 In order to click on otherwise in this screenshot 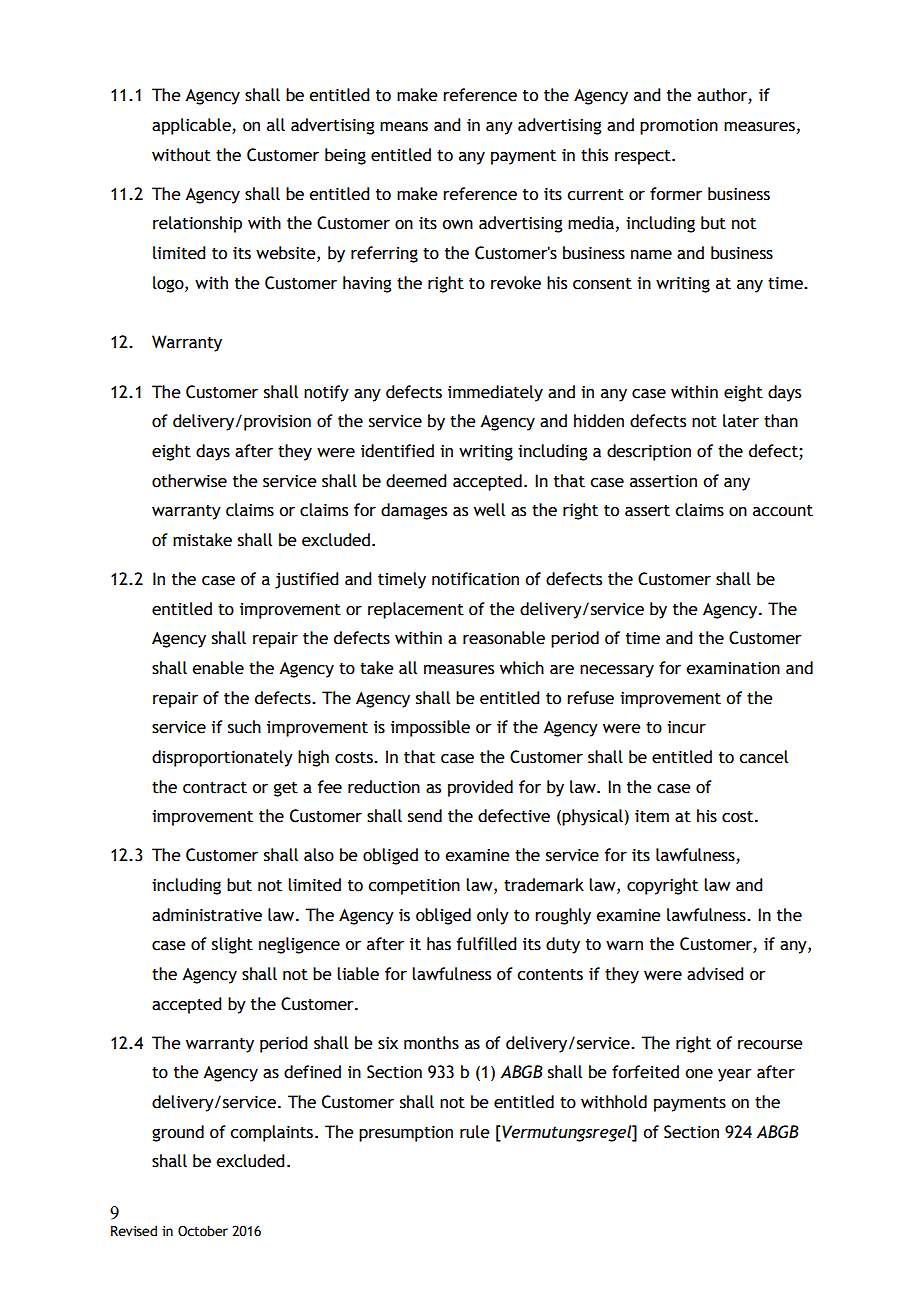, I will do `click(189, 481)`.
